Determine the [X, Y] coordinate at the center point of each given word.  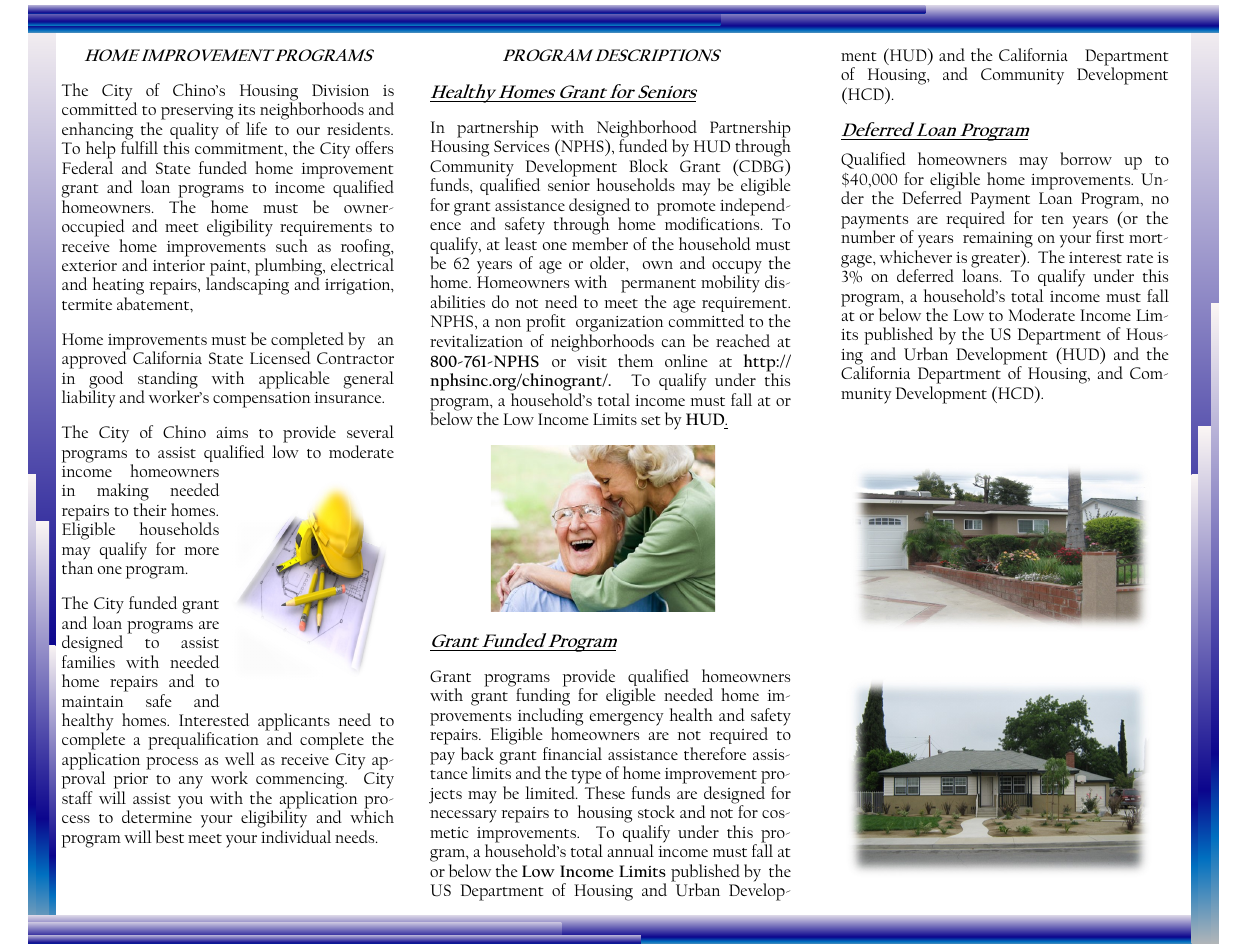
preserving [197, 113]
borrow [1086, 158]
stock [656, 811]
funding [543, 698]
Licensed [280, 357]
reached [743, 340]
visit [592, 361]
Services [521, 146]
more [201, 551]
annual [631, 850]
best [170, 836]
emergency [626, 719]
